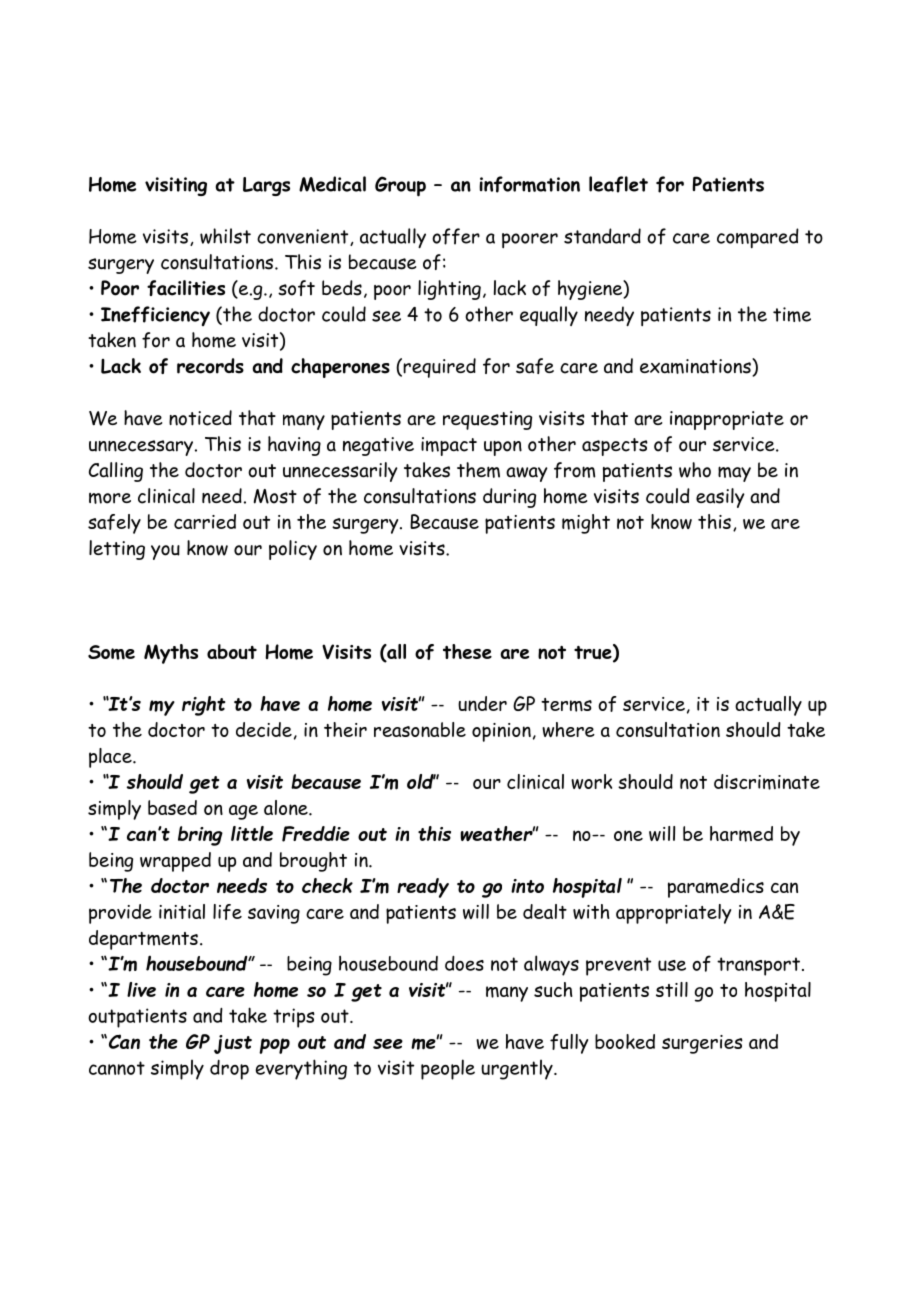 The width and height of the page is (924, 1308). I want to click on Myths, so click(171, 654).
